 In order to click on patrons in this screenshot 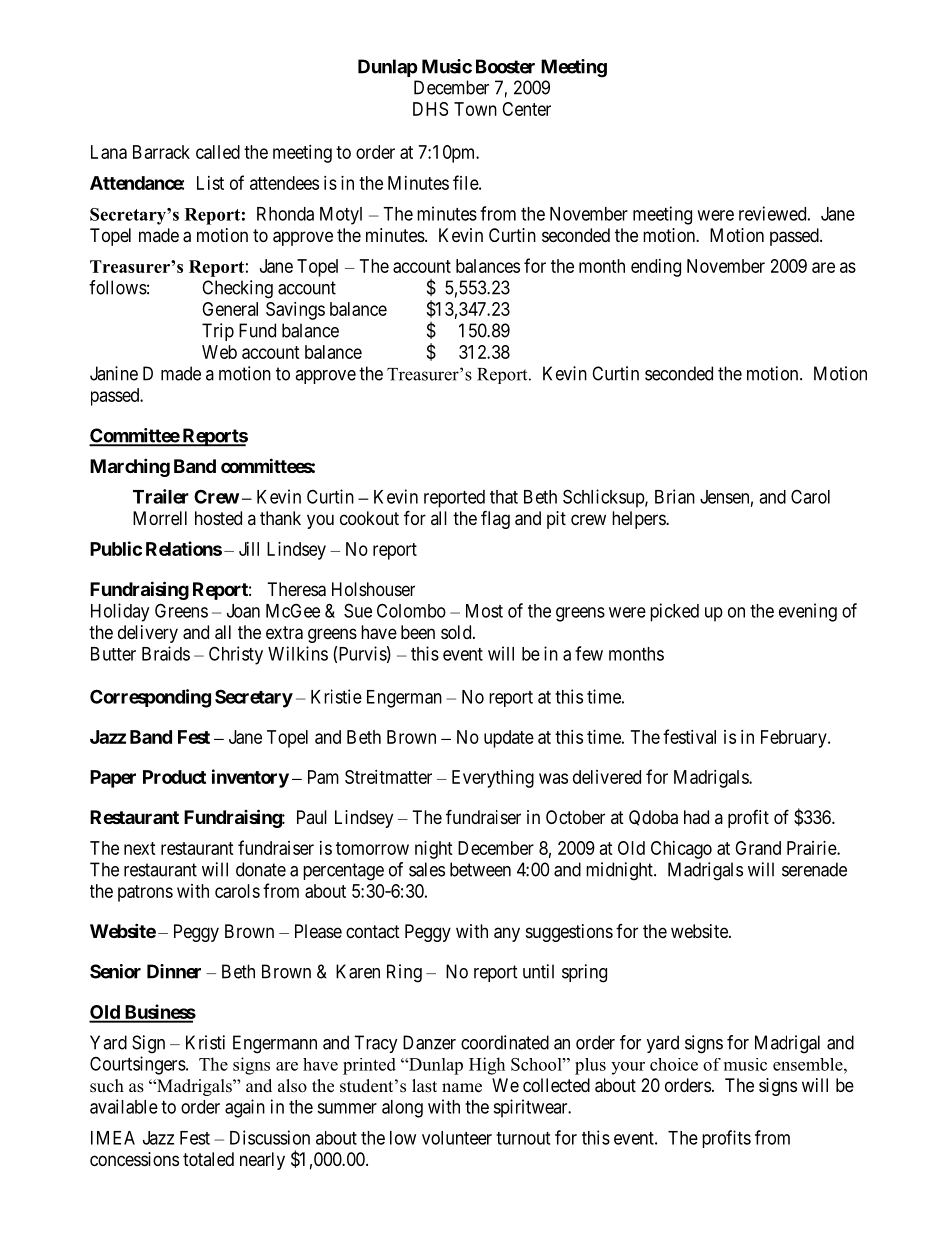, I will do `click(145, 893)`.
